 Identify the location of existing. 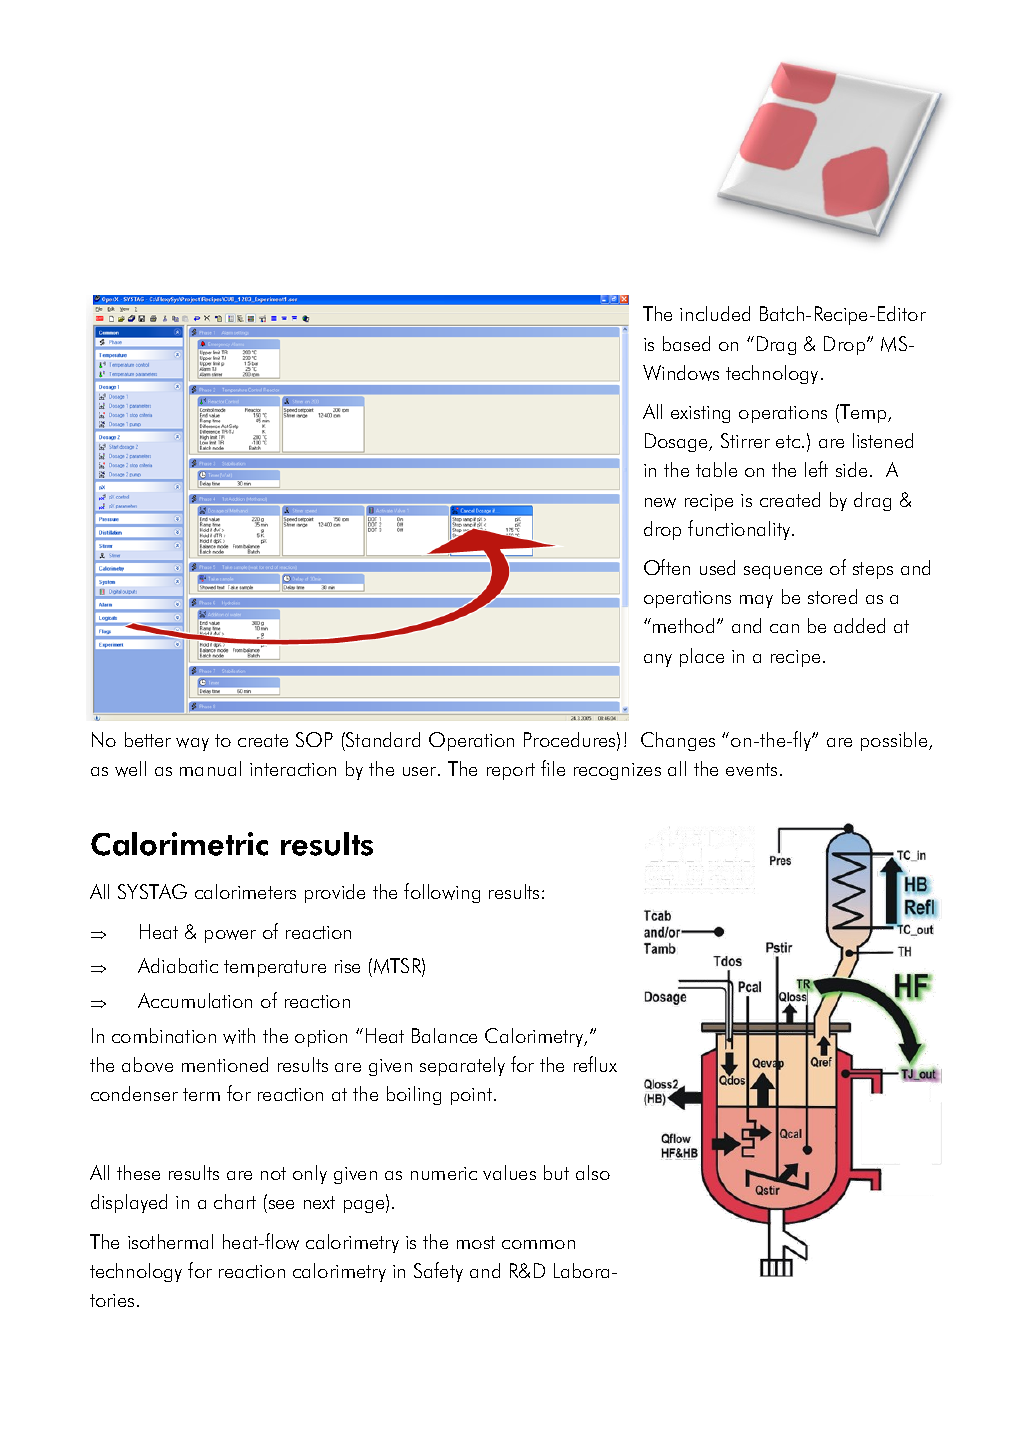
(700, 414).
